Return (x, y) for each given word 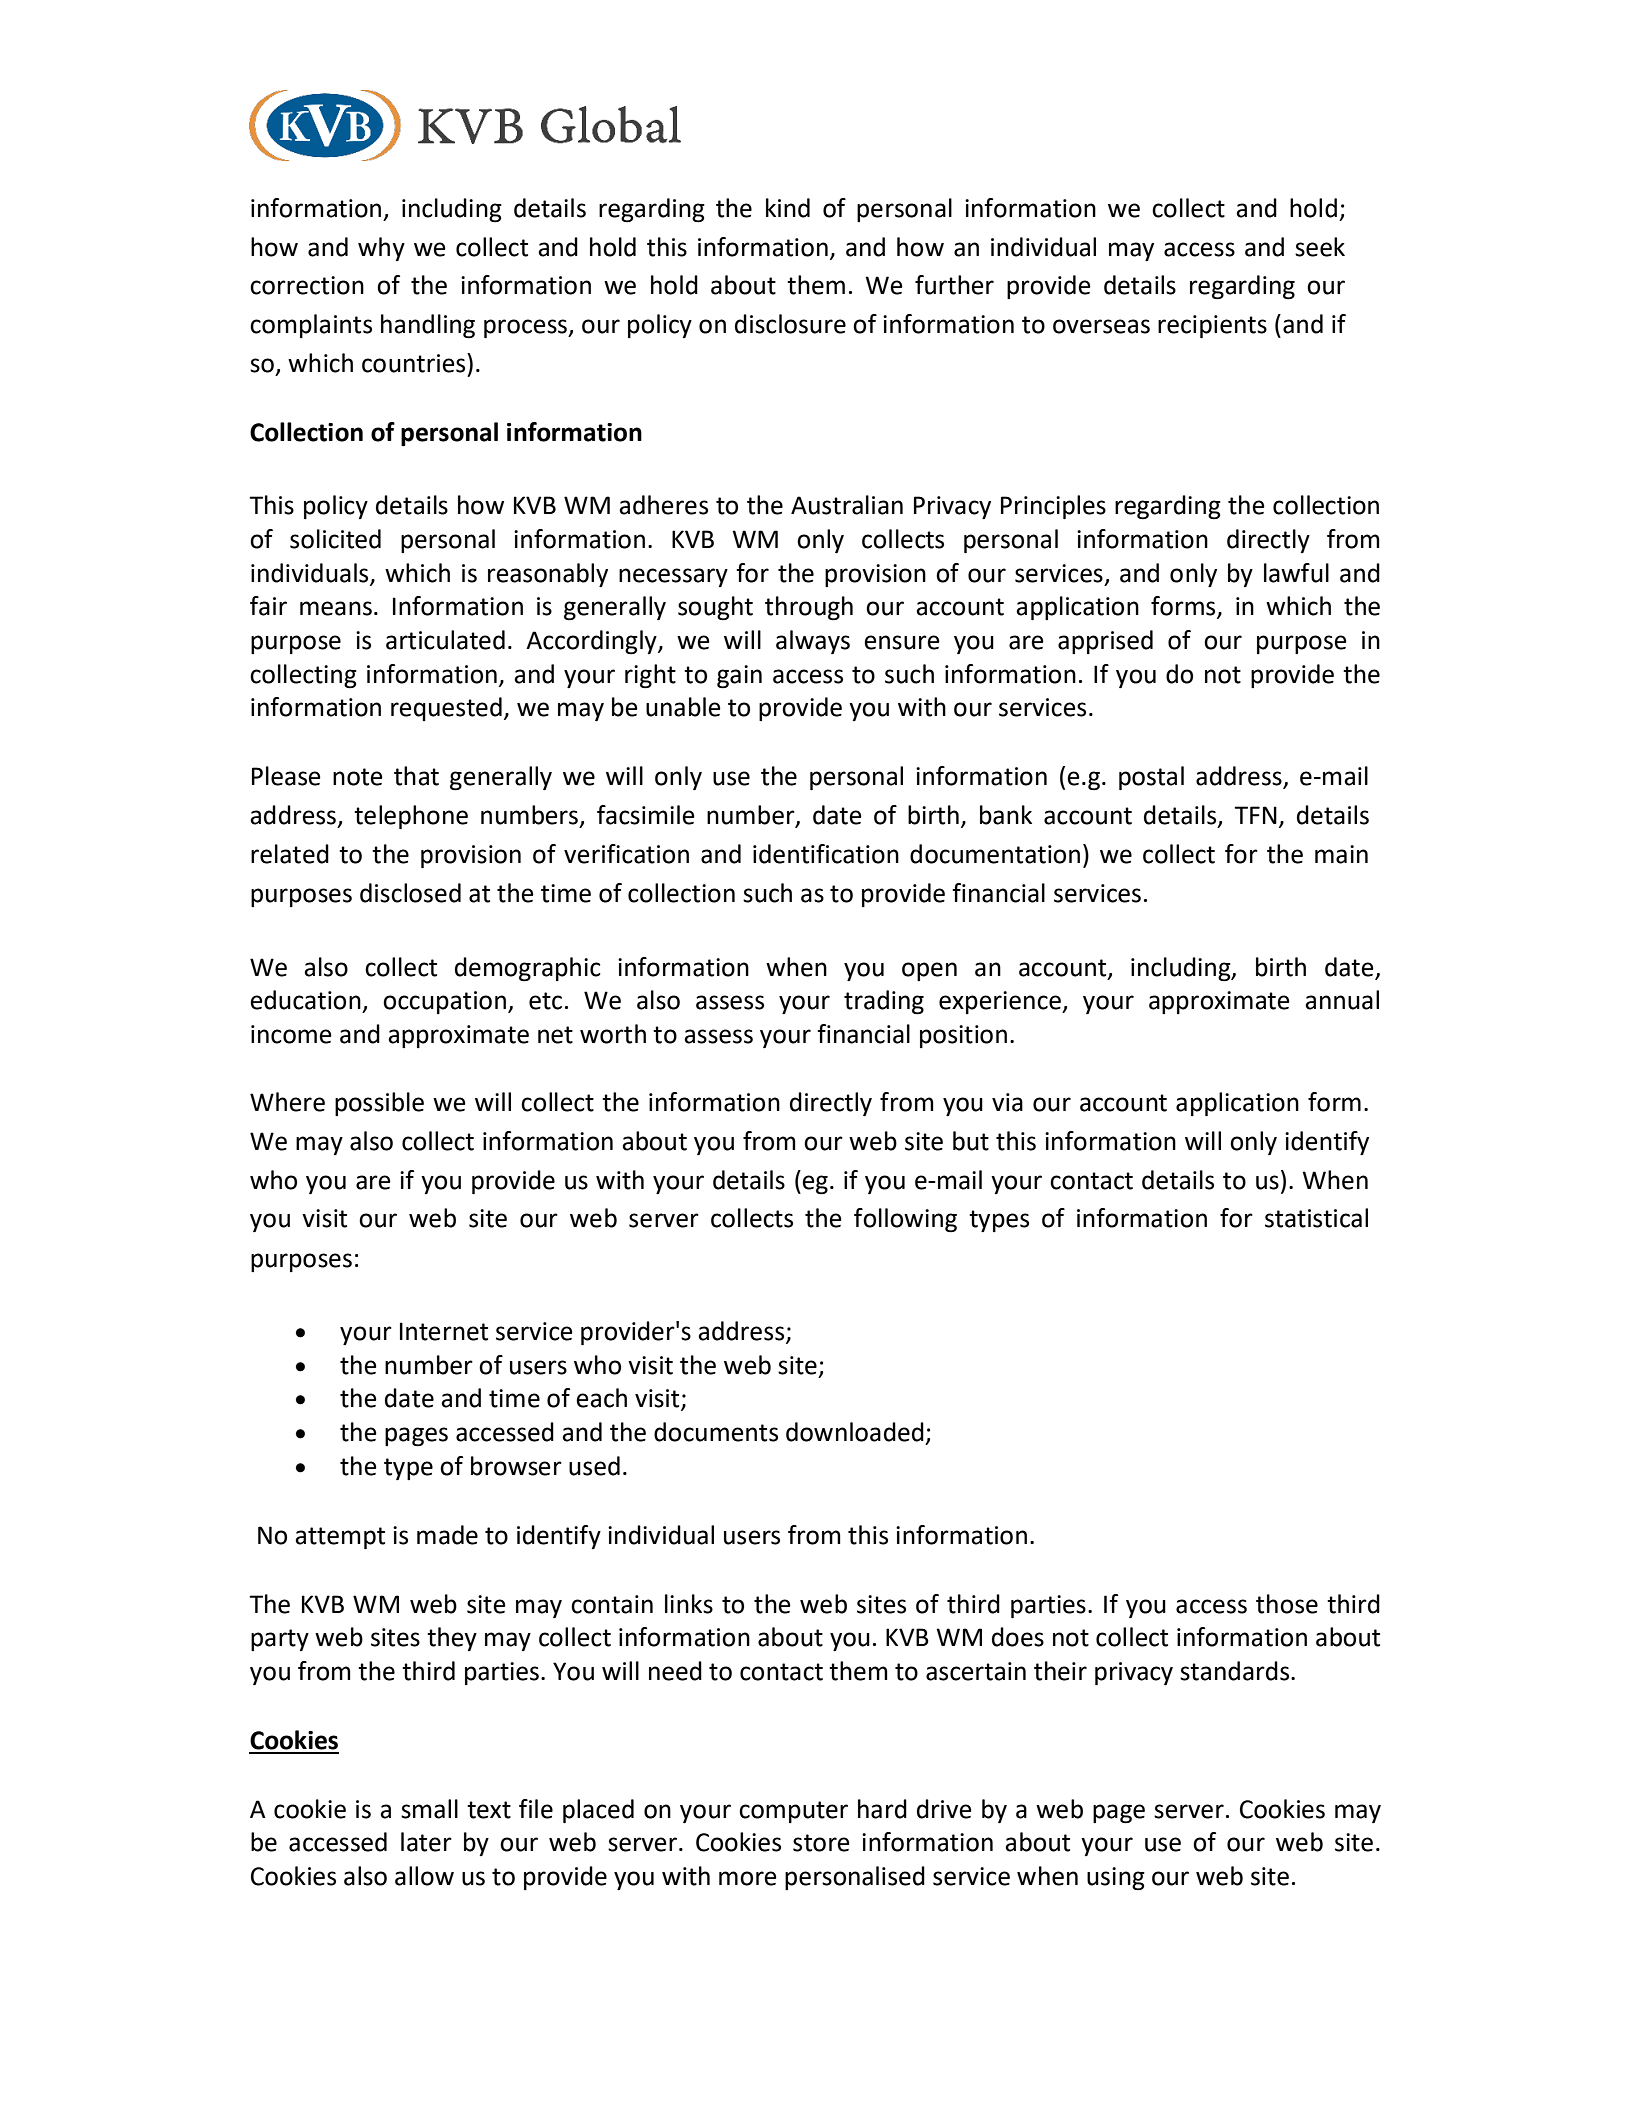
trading (884, 1002)
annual (1342, 1000)
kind (788, 208)
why (381, 249)
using (1116, 1879)
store (821, 1843)
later (426, 1842)
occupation (444, 1002)
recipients (1212, 326)
